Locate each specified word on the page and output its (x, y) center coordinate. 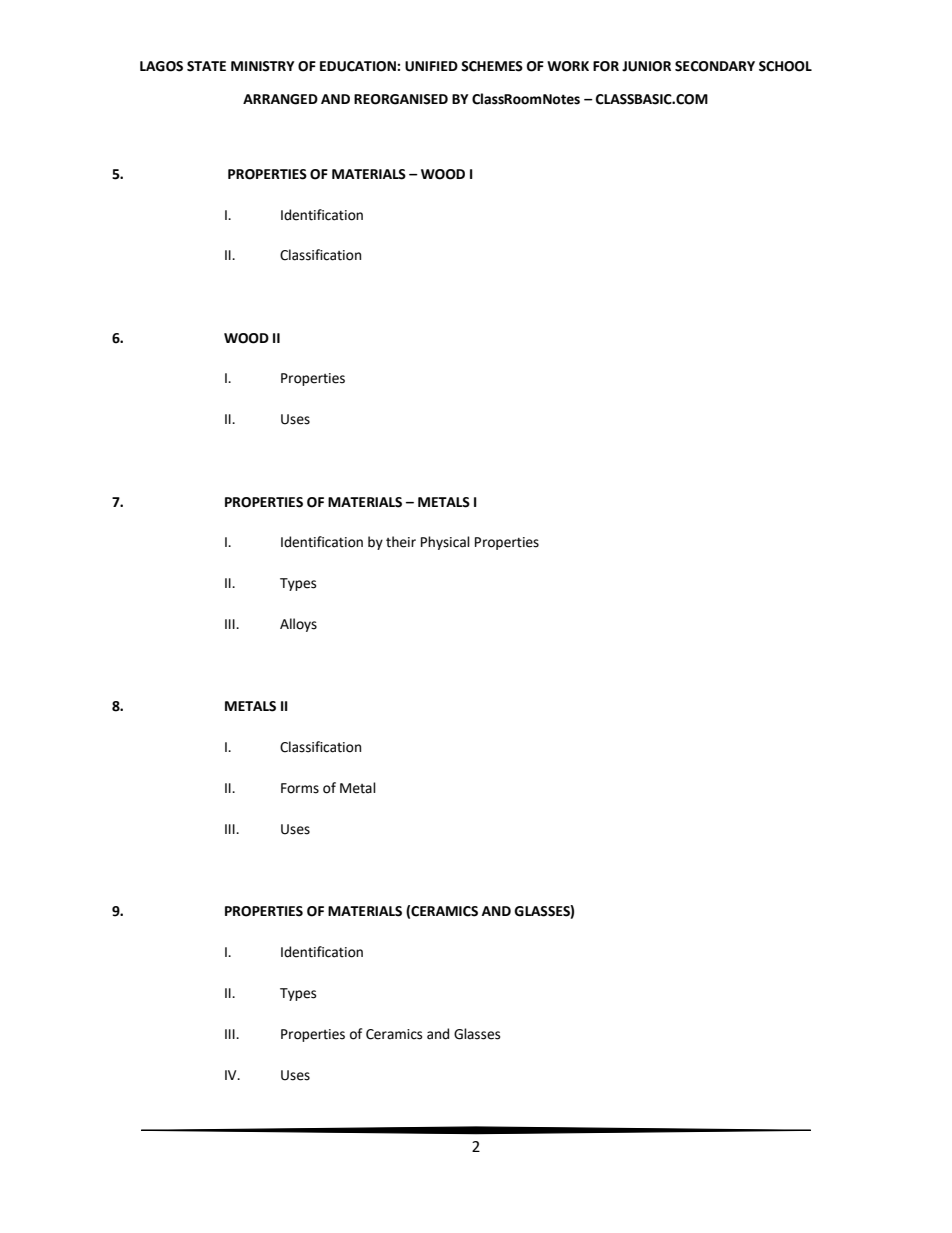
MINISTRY (263, 66)
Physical (445, 543)
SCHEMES (492, 66)
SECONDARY (715, 66)
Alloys (298, 625)
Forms (300, 788)
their (401, 542)
